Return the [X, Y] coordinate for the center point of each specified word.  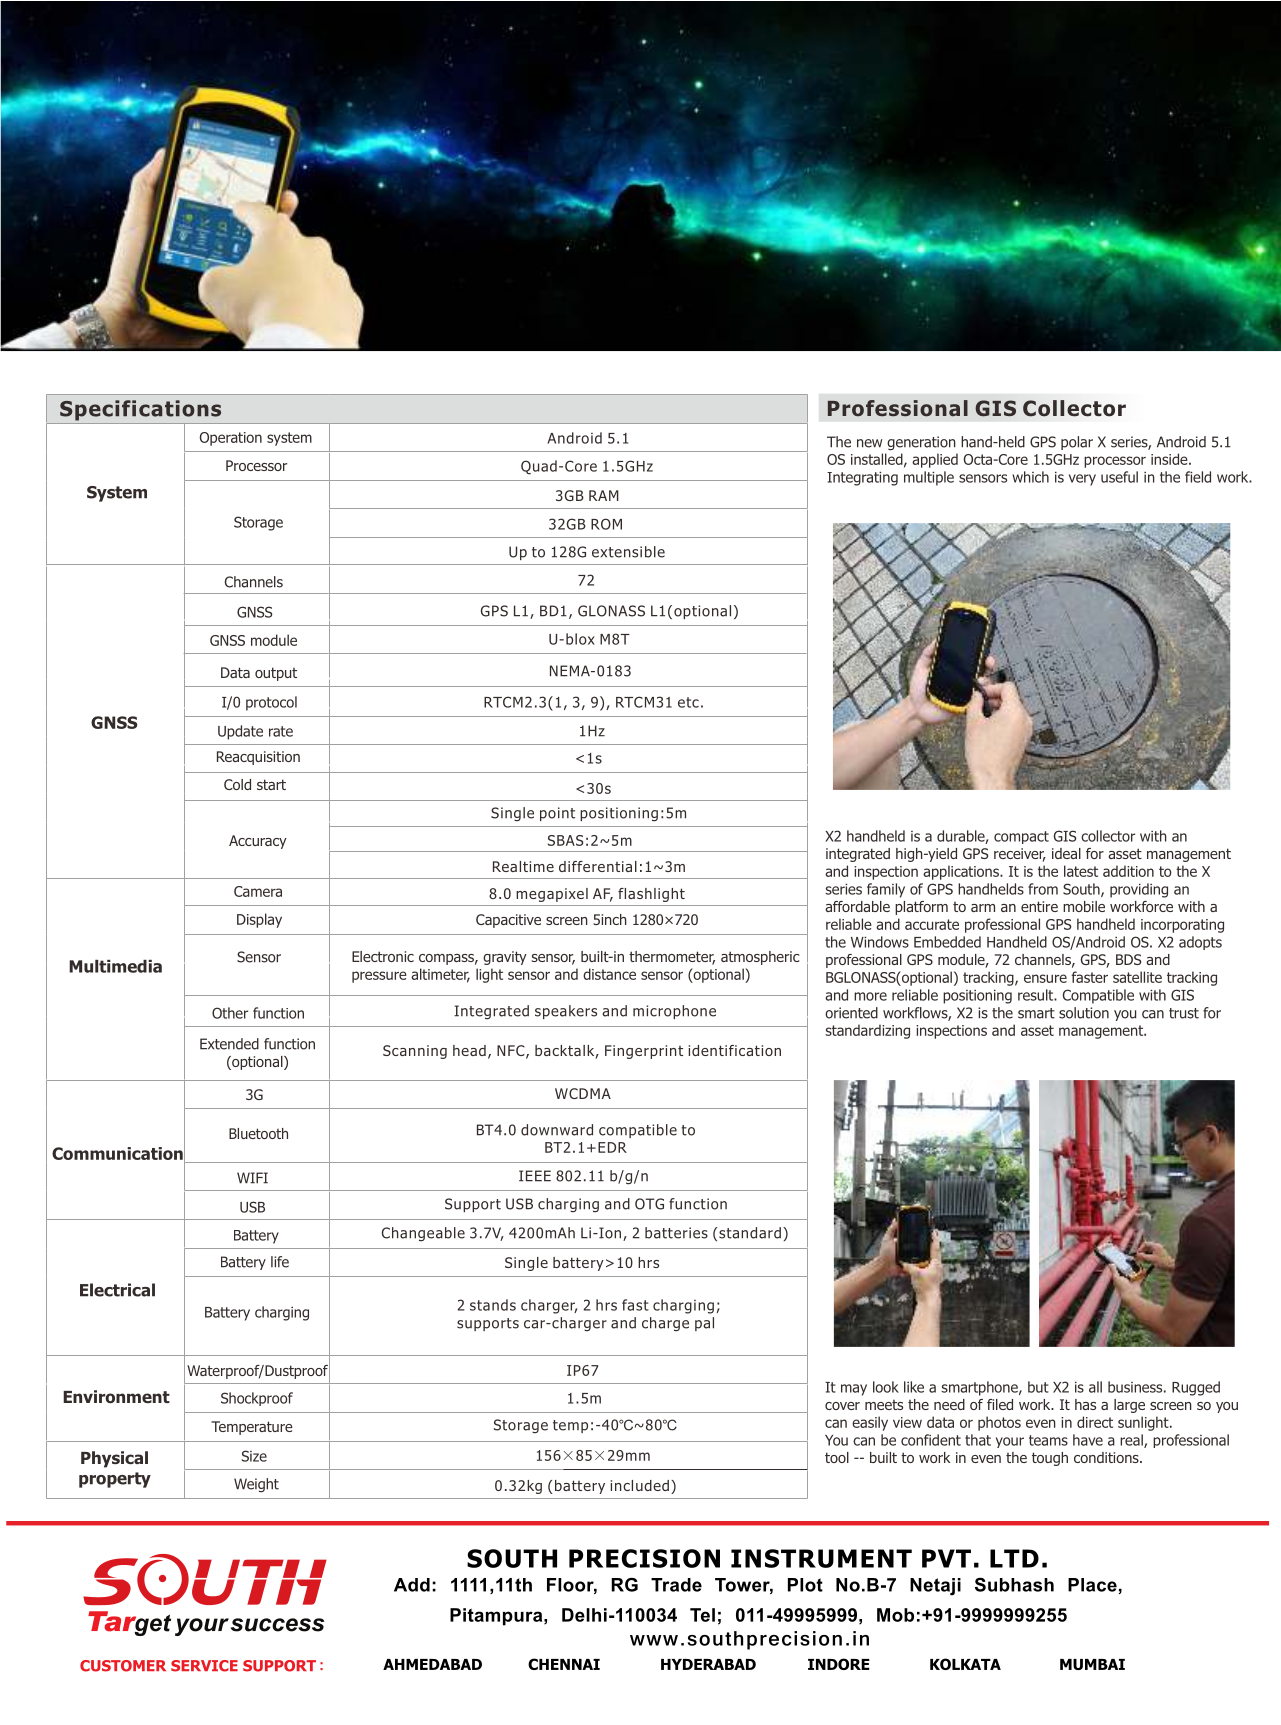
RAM [604, 495]
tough [1050, 1459]
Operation [230, 439]
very [1082, 480]
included [639, 1485]
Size [254, 1456]
